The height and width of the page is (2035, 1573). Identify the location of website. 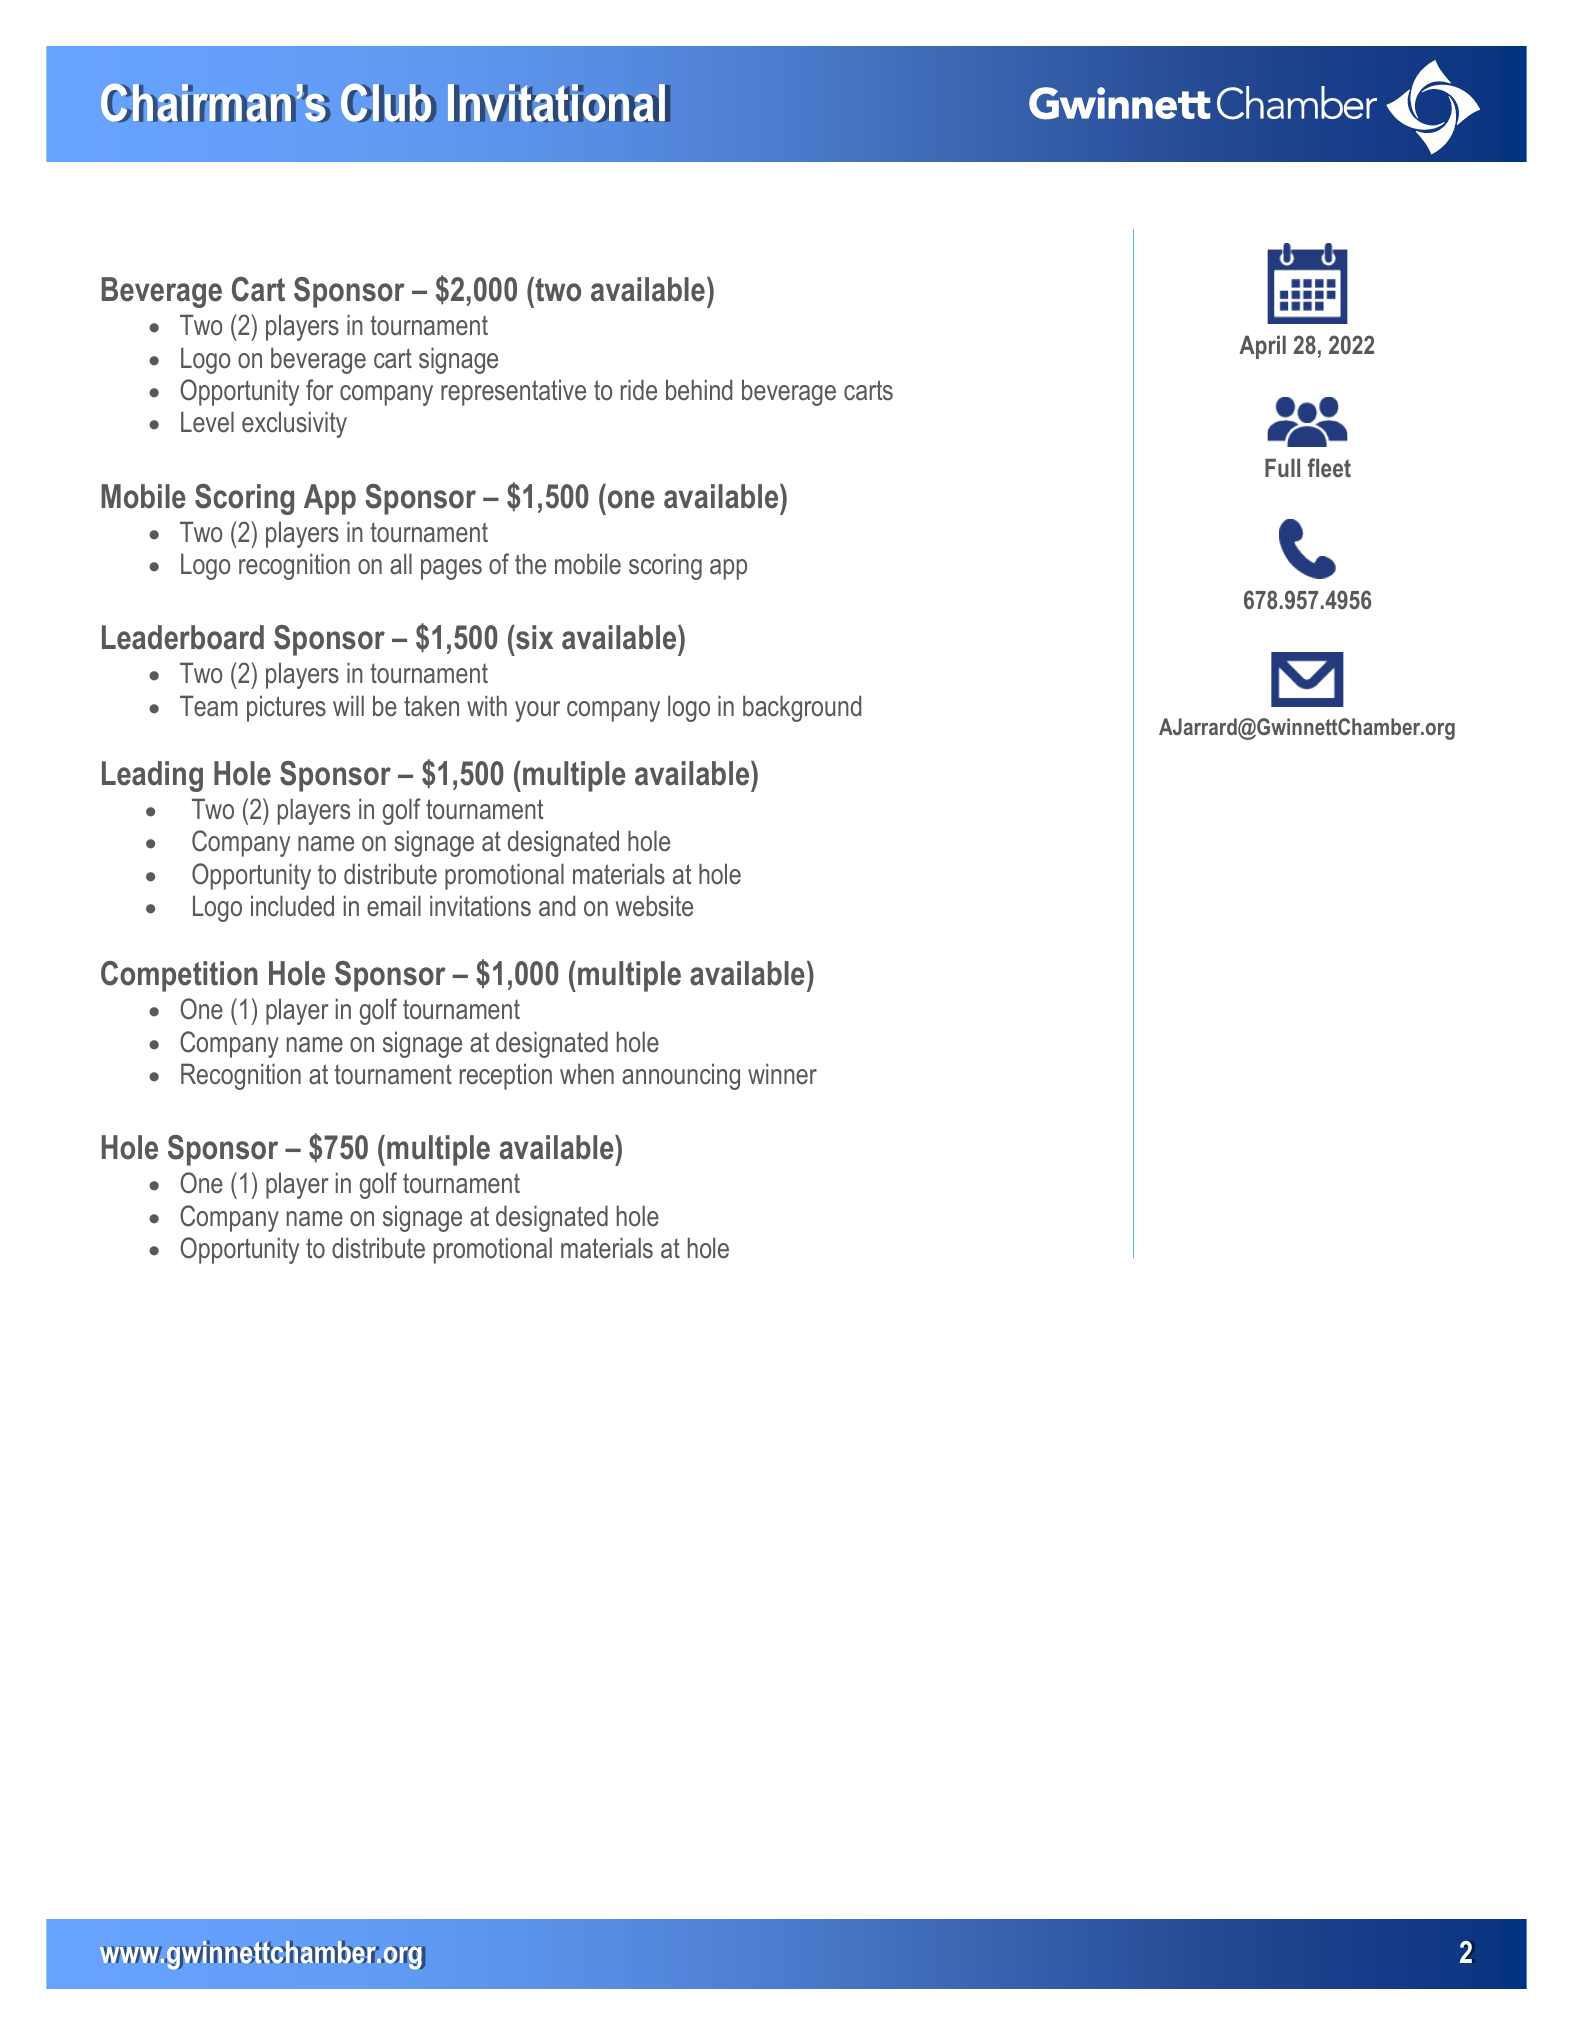
(654, 906).
